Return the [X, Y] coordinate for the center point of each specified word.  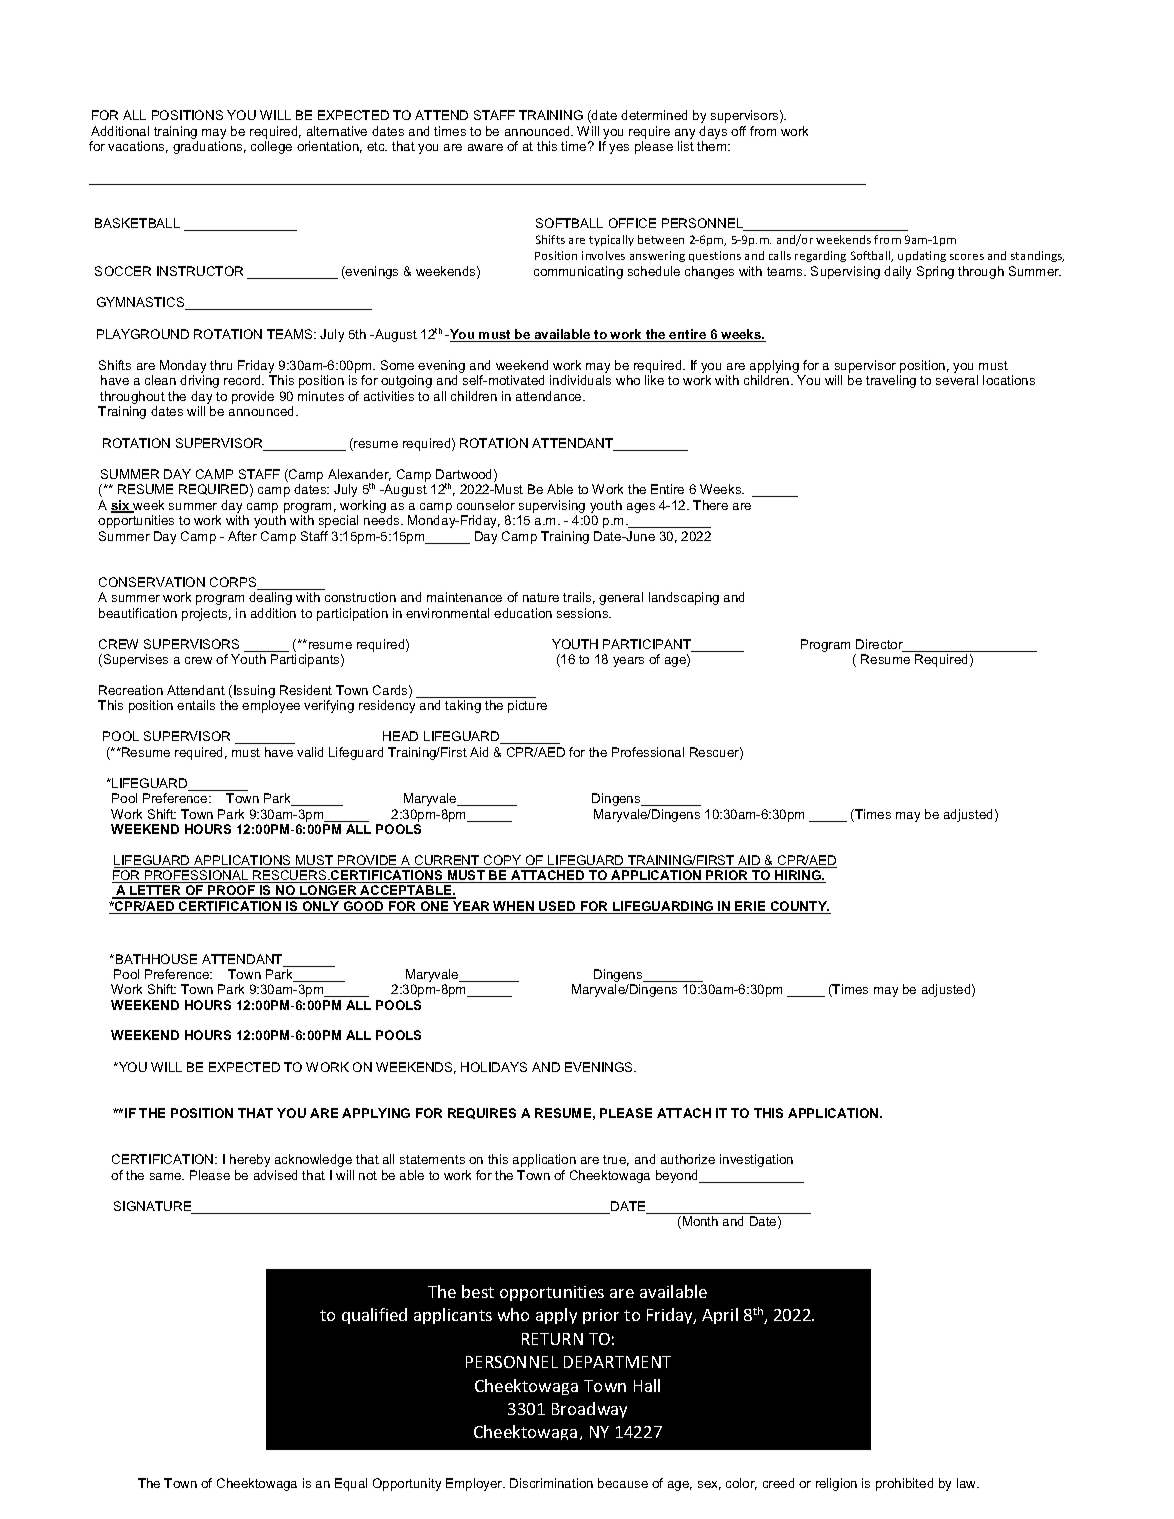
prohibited [904, 1484]
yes [619, 149]
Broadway [589, 1410]
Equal [351, 1484]
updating [922, 256]
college [271, 147]
